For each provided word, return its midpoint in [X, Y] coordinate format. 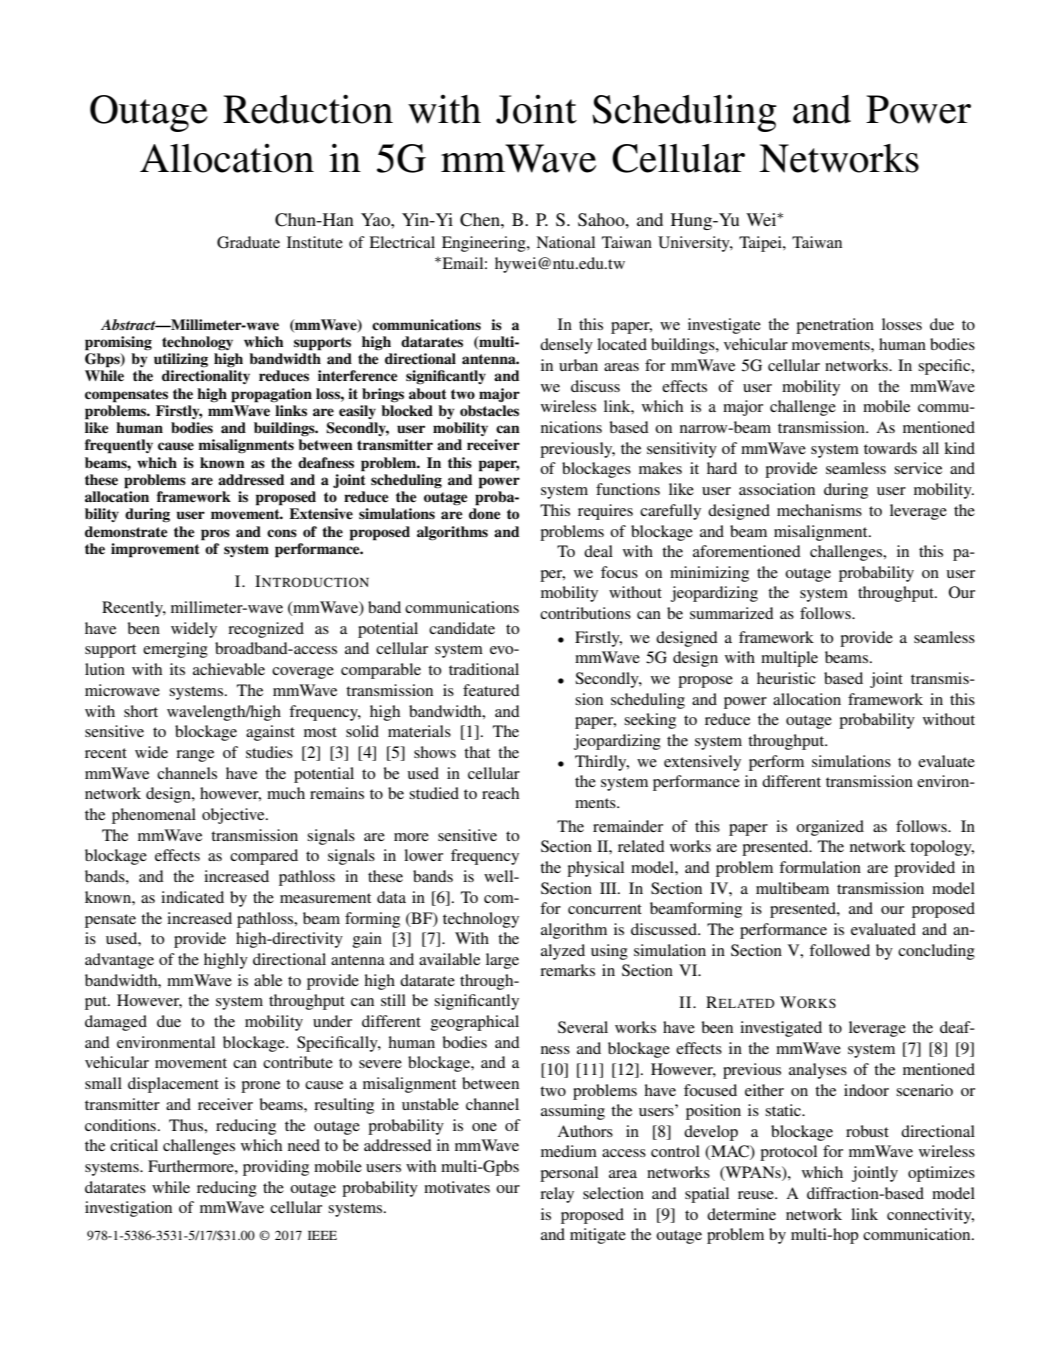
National [565, 242]
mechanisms [819, 510]
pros [215, 535]
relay [557, 1195]
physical [595, 869]
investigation [128, 1209]
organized [830, 828]
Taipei [761, 244]
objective [234, 816]
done [485, 513]
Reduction [308, 109]
